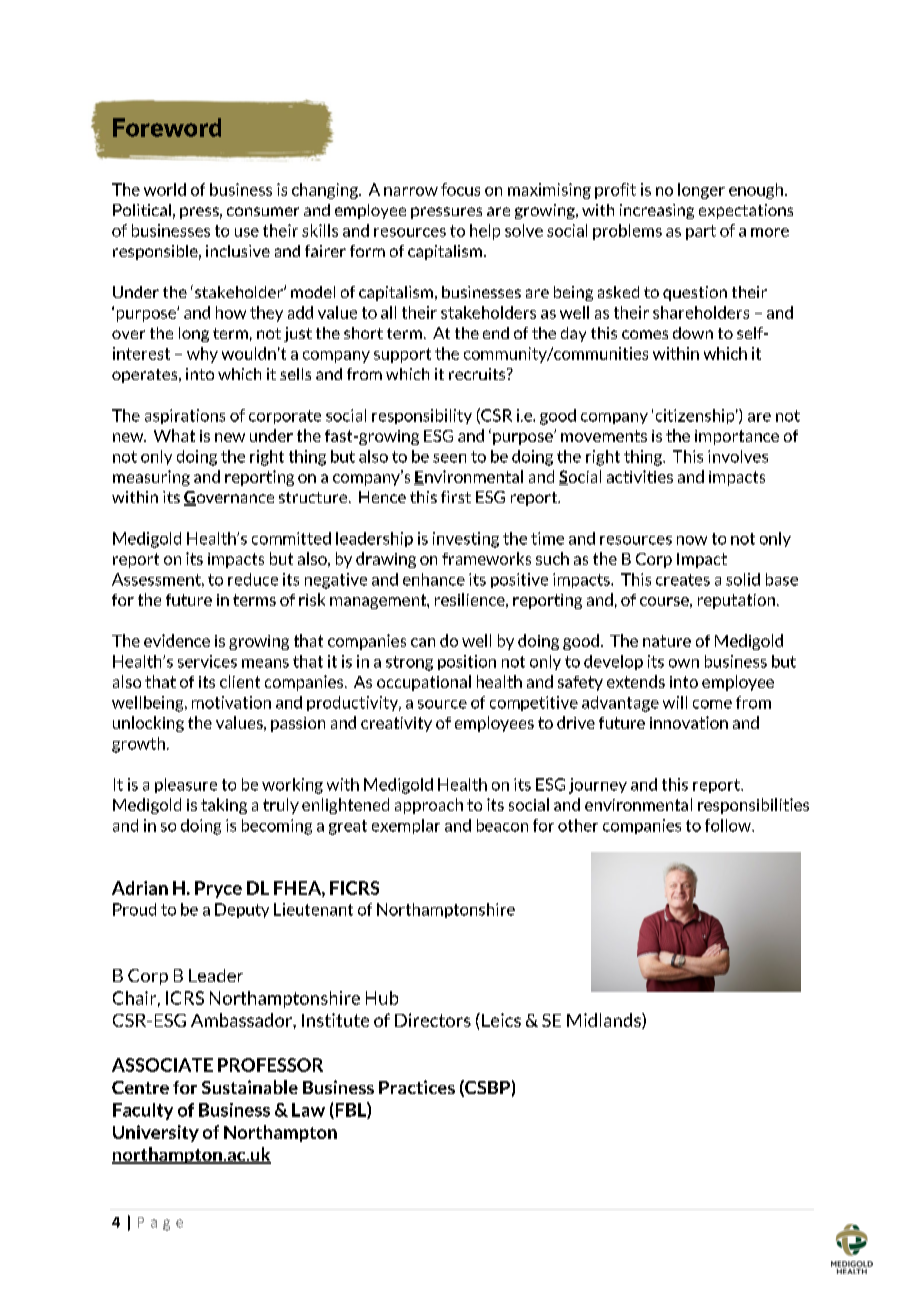 The height and width of the screenshot is (1308, 924). What do you see at coordinates (165, 189) in the screenshot?
I see `world` at bounding box center [165, 189].
